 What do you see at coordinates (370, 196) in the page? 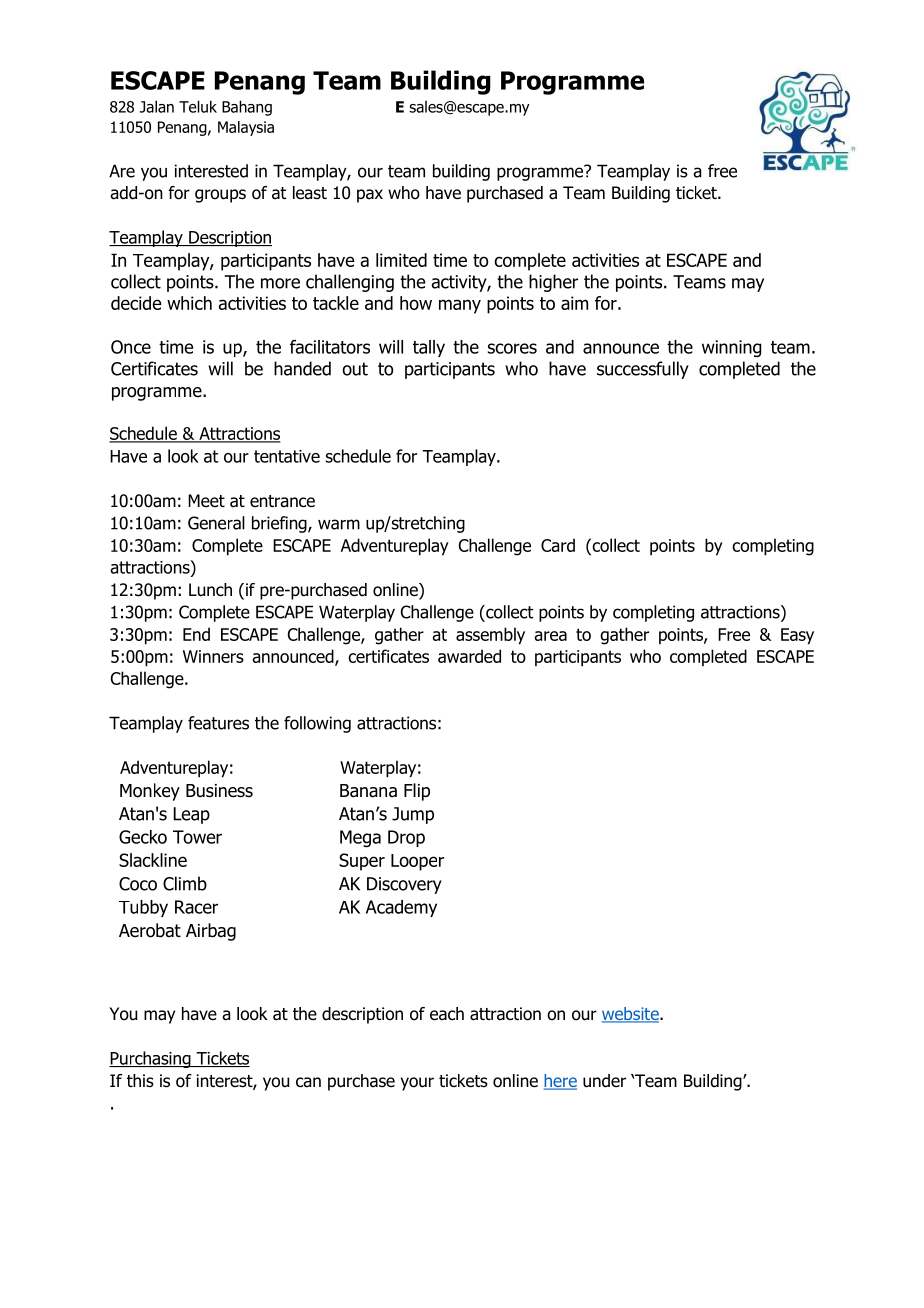
I see `pax` at bounding box center [370, 196].
